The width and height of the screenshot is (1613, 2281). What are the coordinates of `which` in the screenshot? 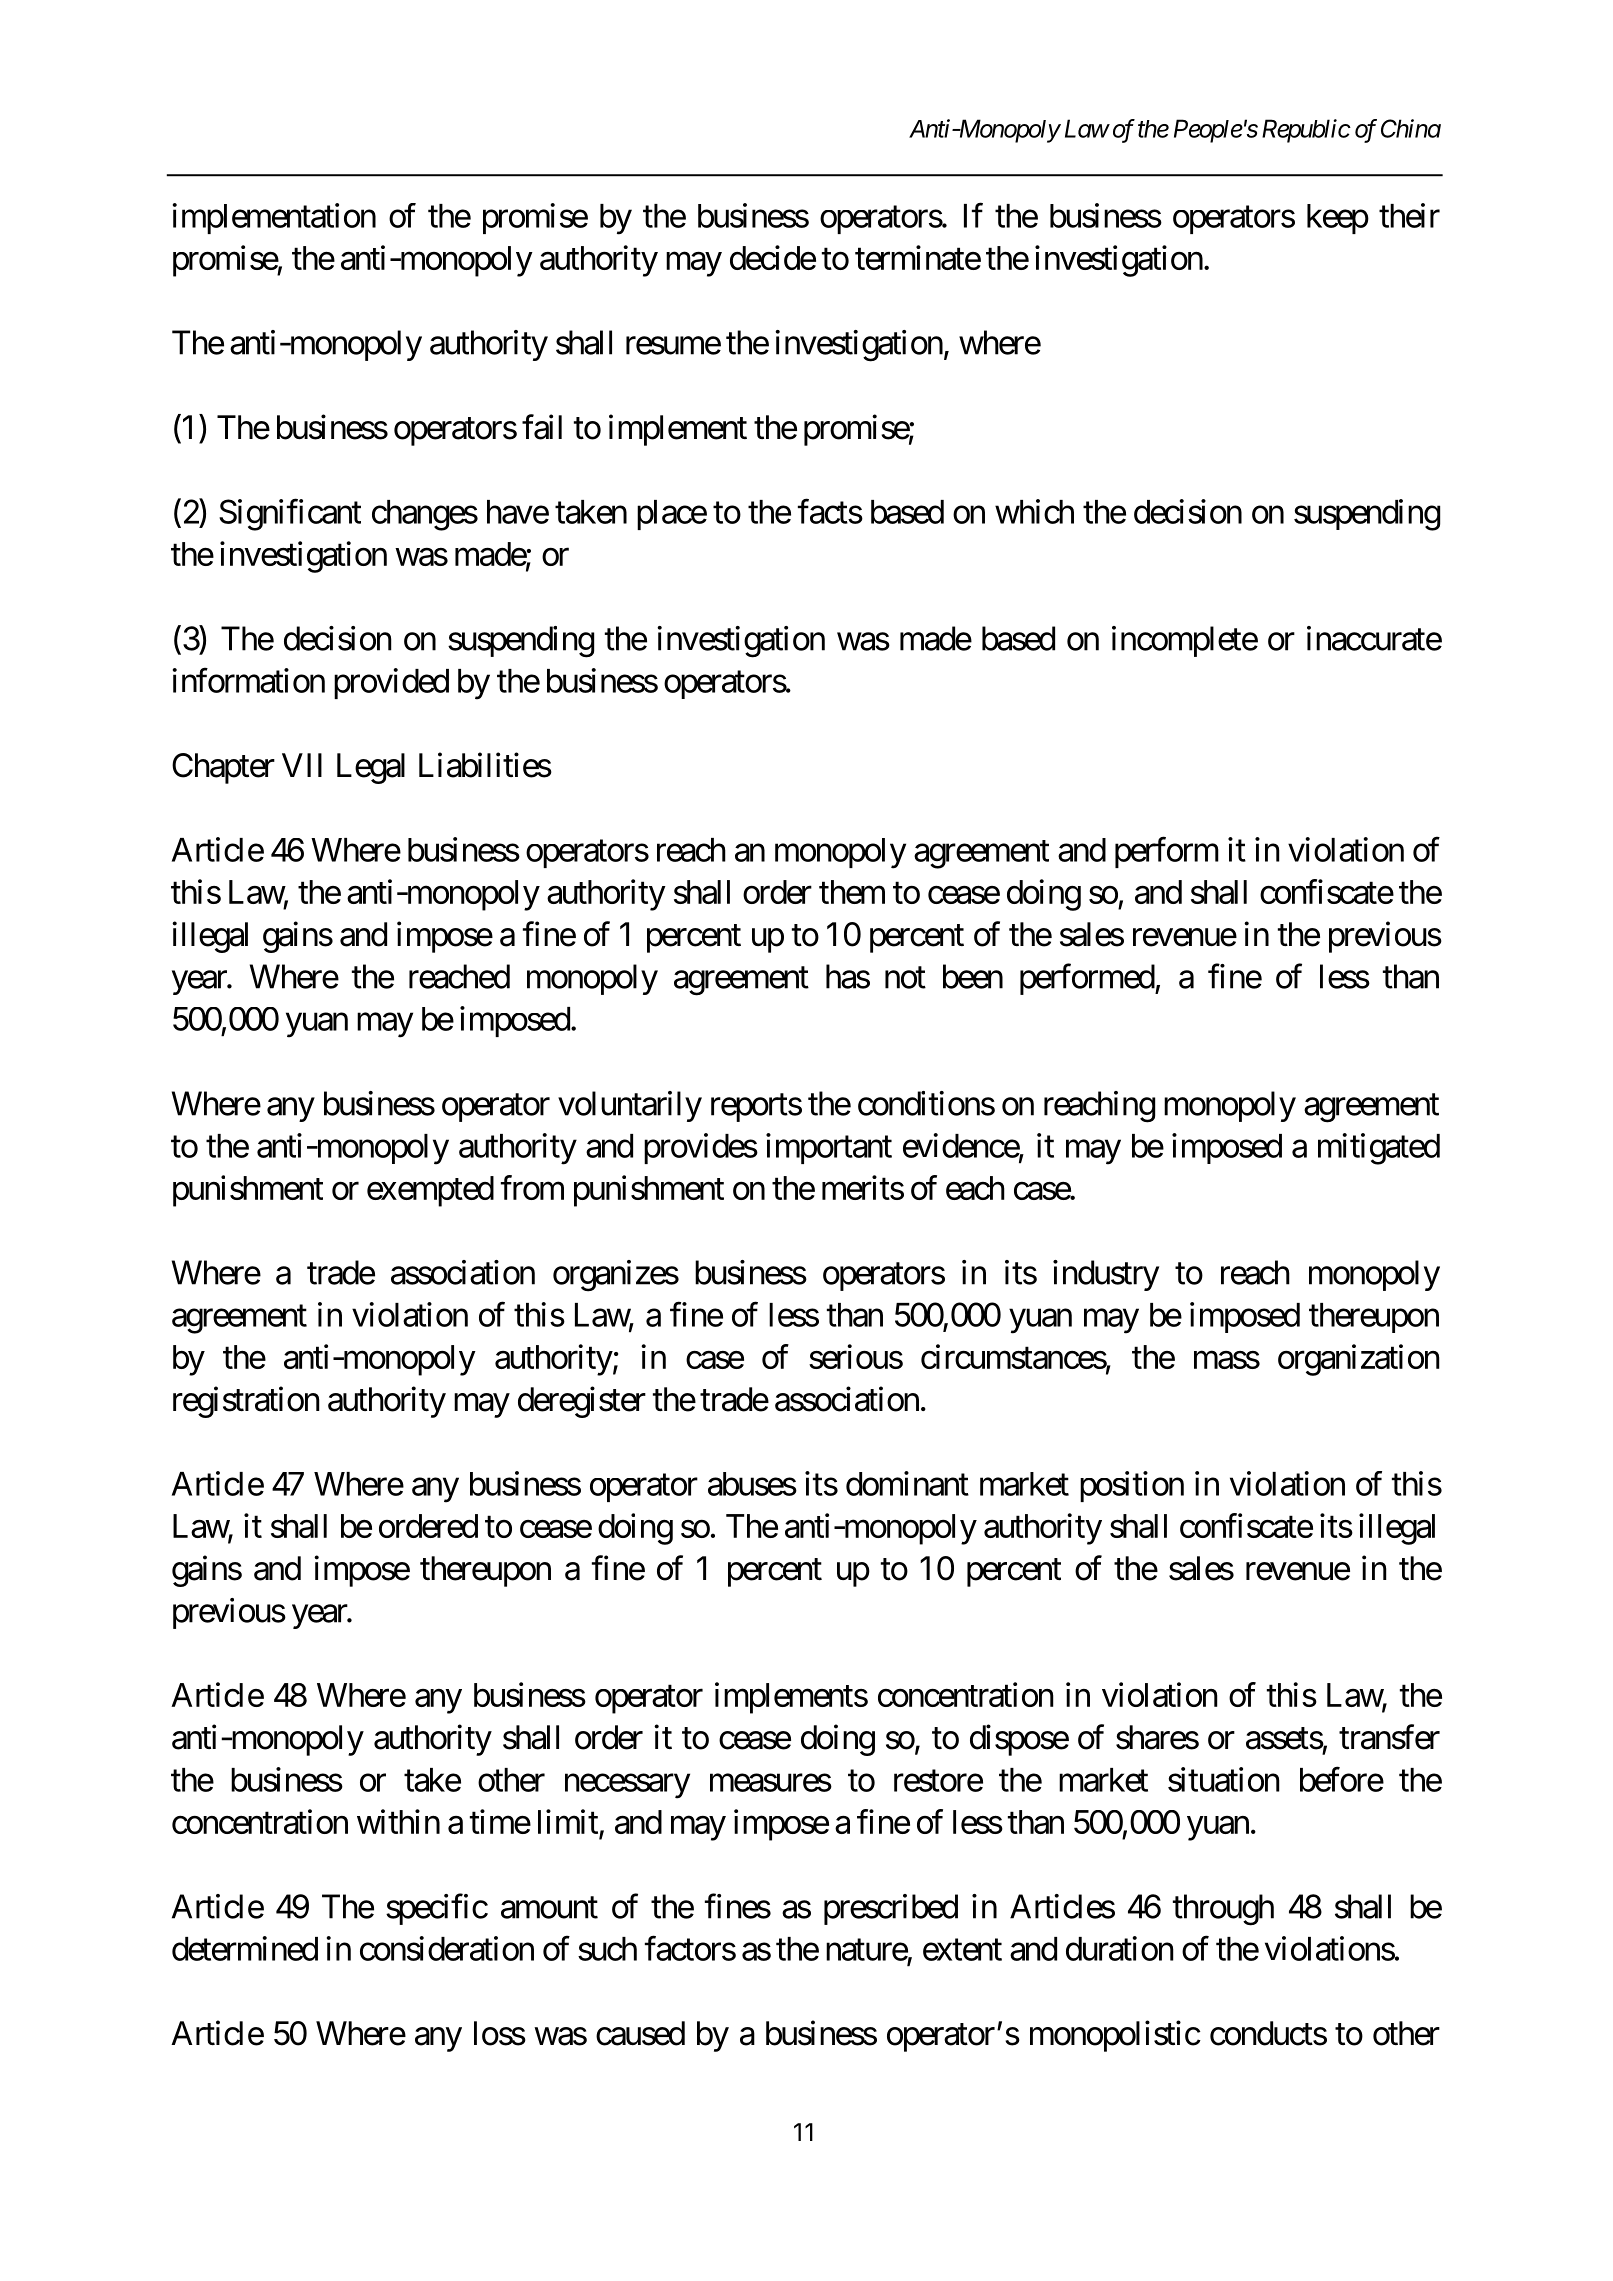 It's located at (1034, 511).
